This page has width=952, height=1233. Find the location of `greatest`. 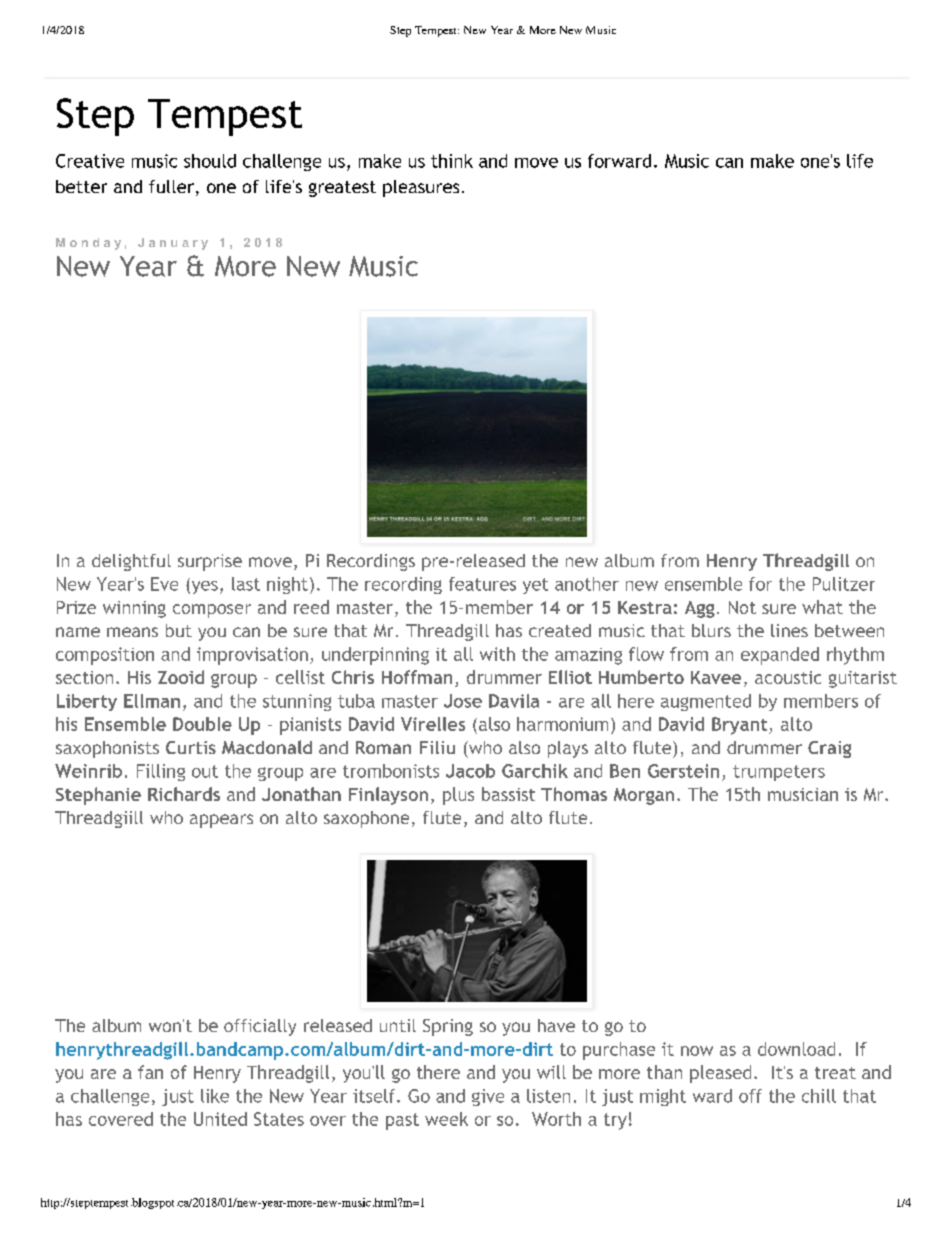

greatest is located at coordinates (342, 189).
